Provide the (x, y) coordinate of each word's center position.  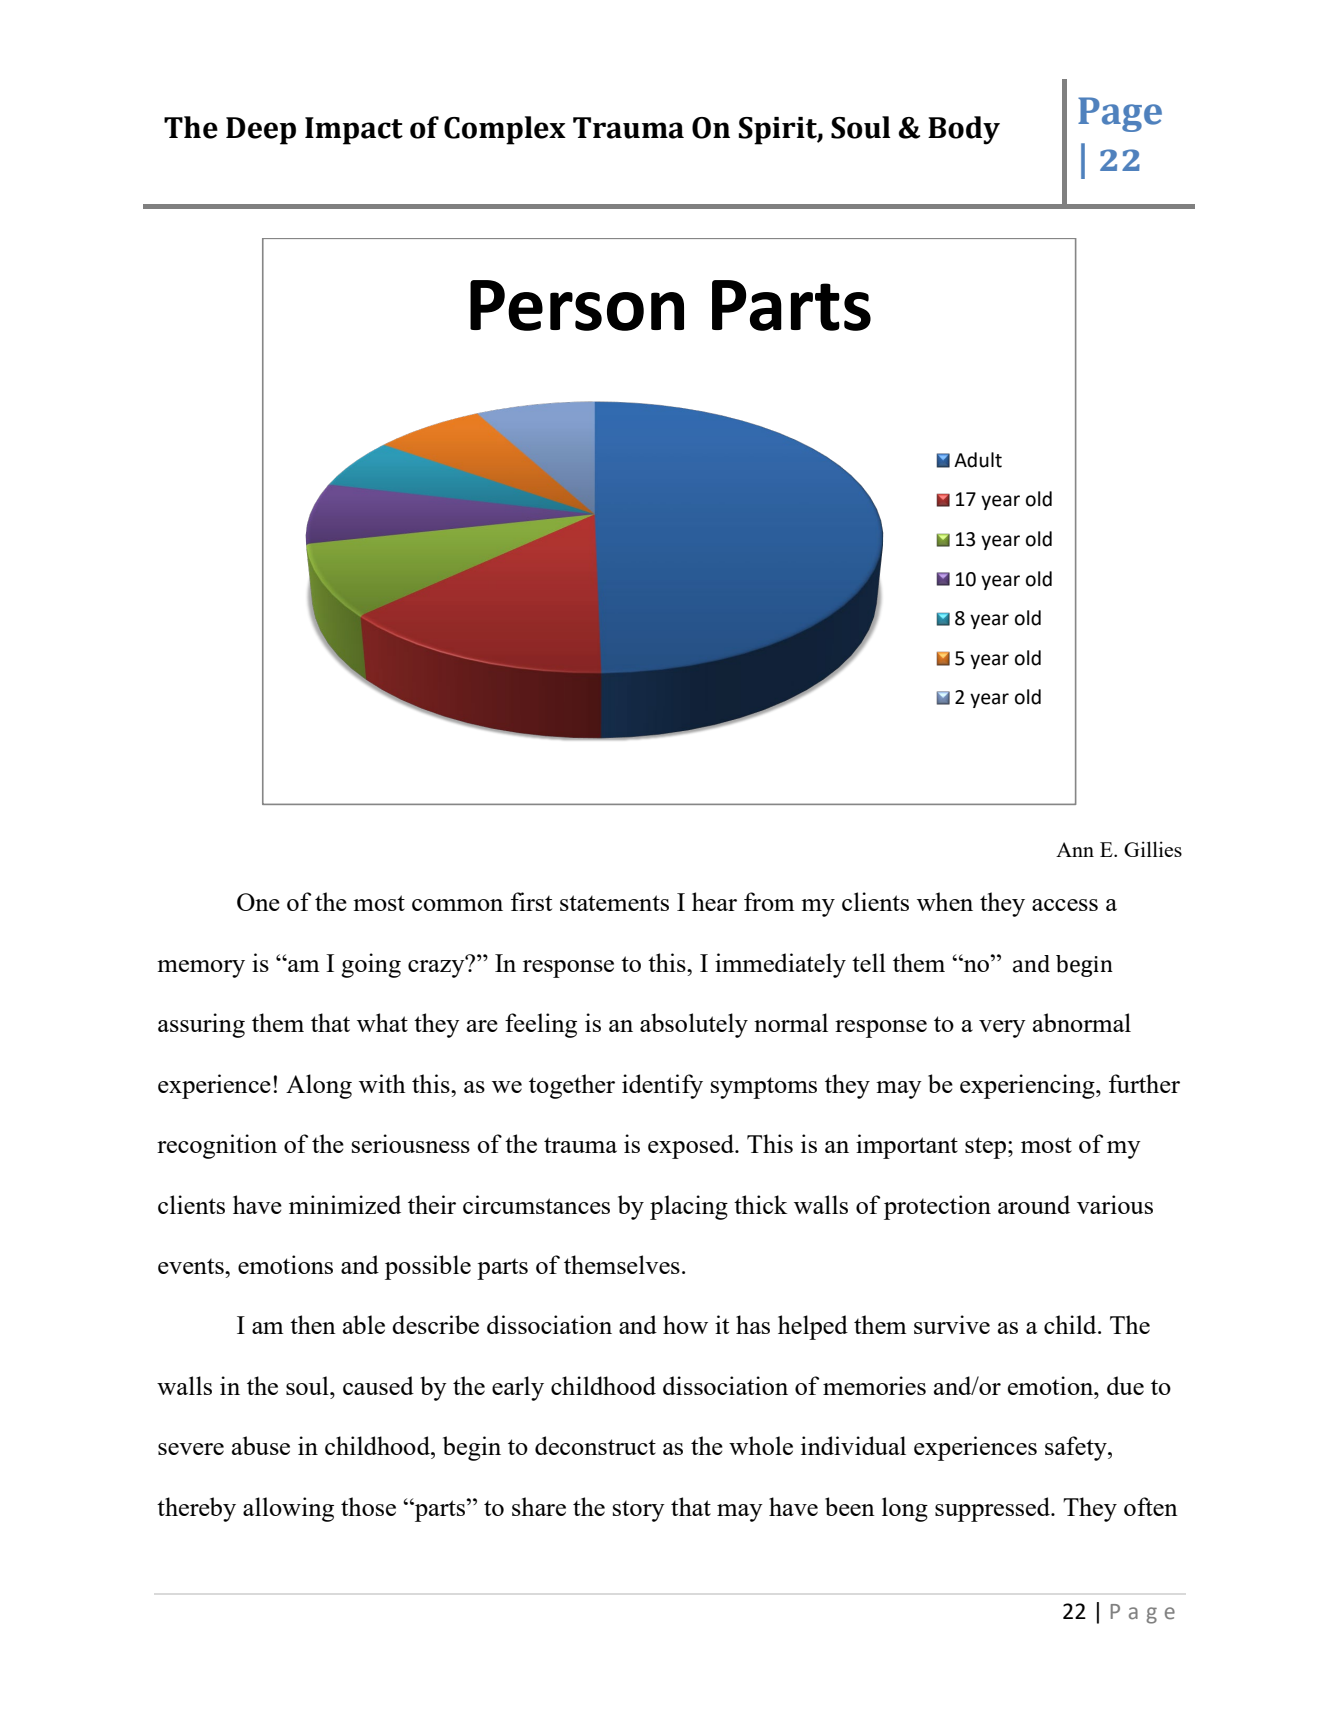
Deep (261, 131)
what (382, 1022)
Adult (978, 460)
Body (964, 130)
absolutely (694, 1025)
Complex (505, 130)
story (639, 1511)
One (258, 902)
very (1002, 1029)
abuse (261, 1445)
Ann (1075, 849)
